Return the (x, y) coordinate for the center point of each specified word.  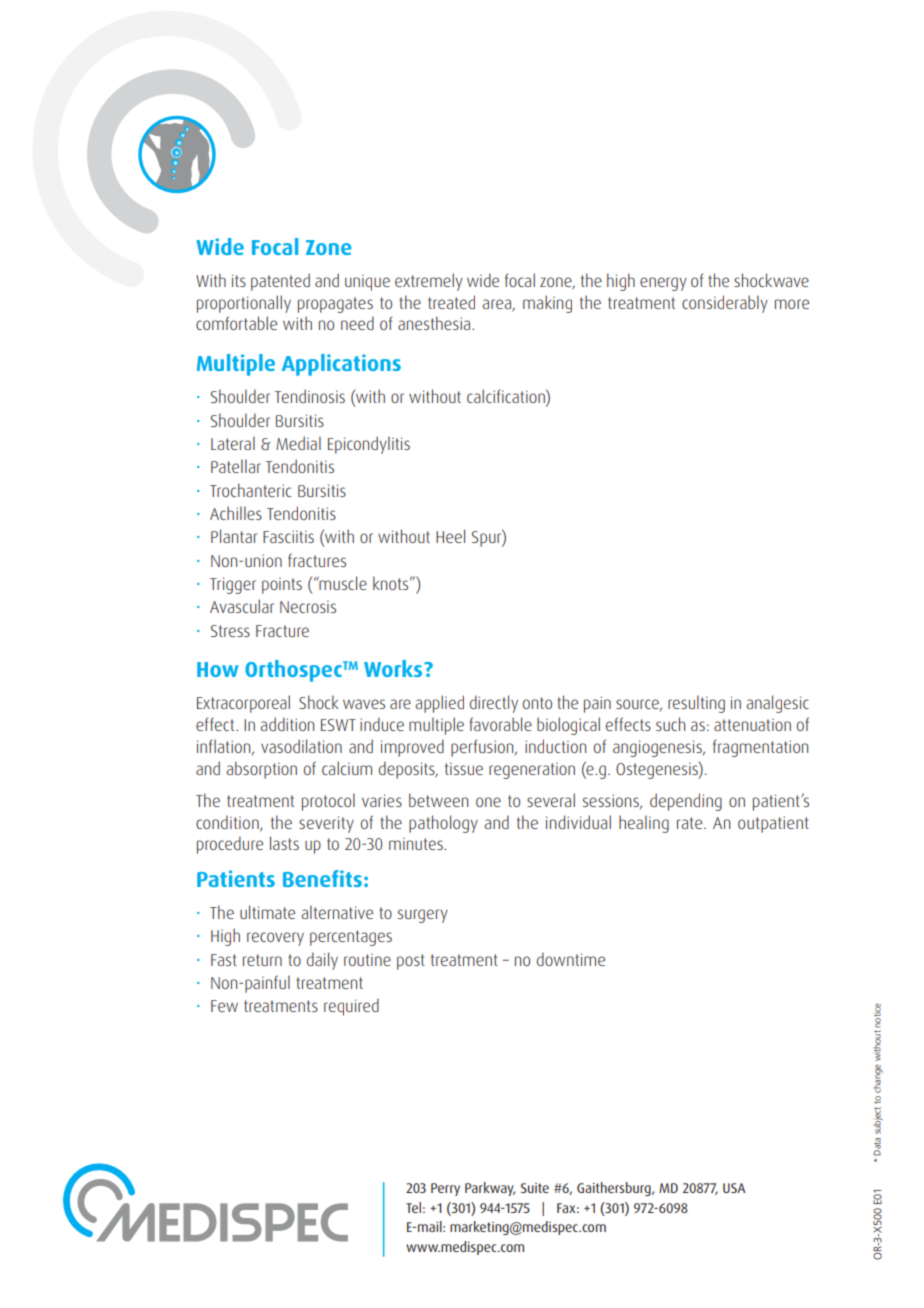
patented (280, 282)
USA (734, 1188)
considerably (725, 304)
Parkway (490, 1189)
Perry (445, 1189)
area (497, 305)
